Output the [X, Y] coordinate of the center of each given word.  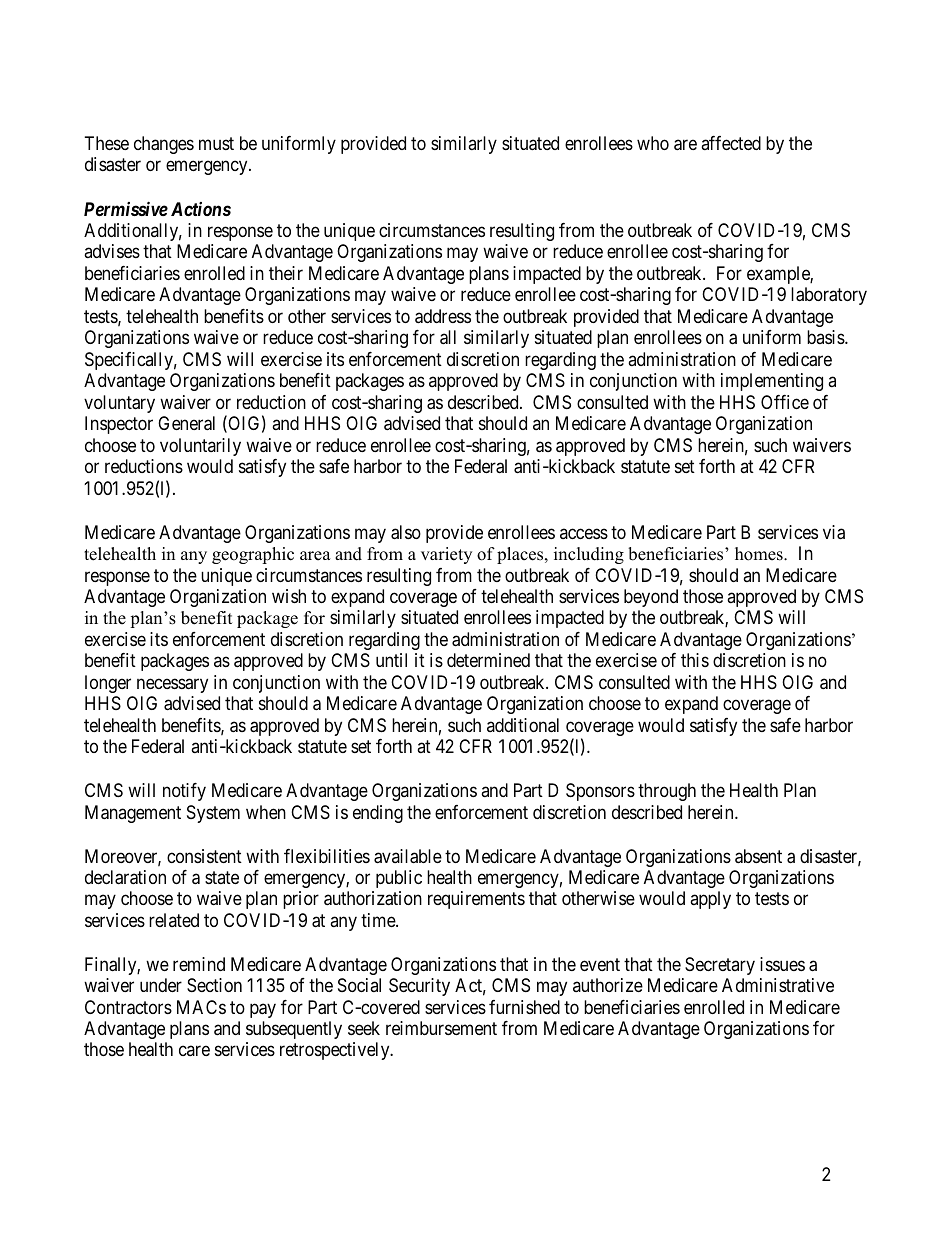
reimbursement [441, 1028]
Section [214, 985]
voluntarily [200, 447]
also [406, 532]
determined [488, 660]
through [667, 792]
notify [184, 792]
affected [731, 143]
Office [785, 402]
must [216, 143]
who [653, 143]
